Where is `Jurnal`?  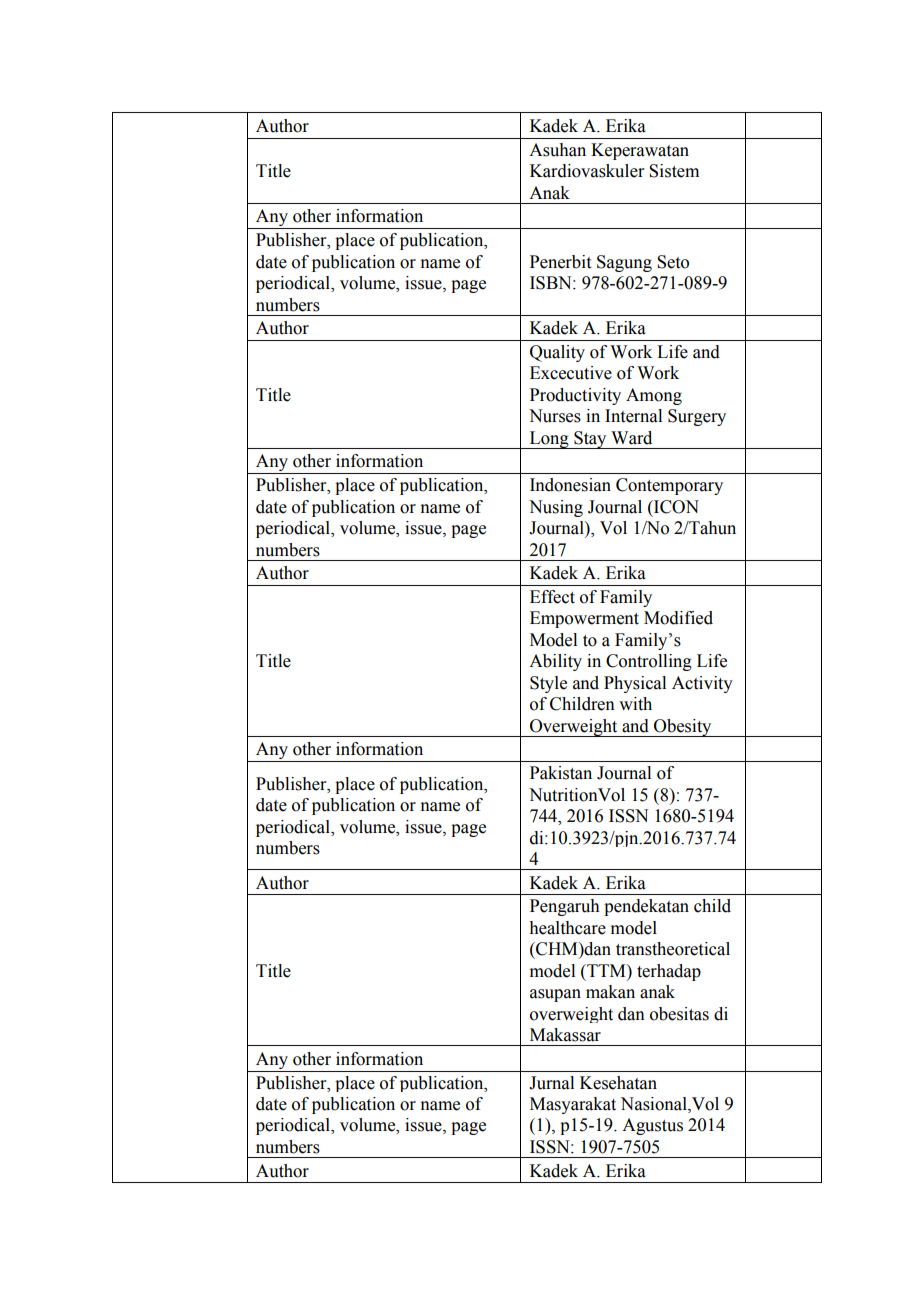 Jurnal is located at coordinates (551, 1083).
